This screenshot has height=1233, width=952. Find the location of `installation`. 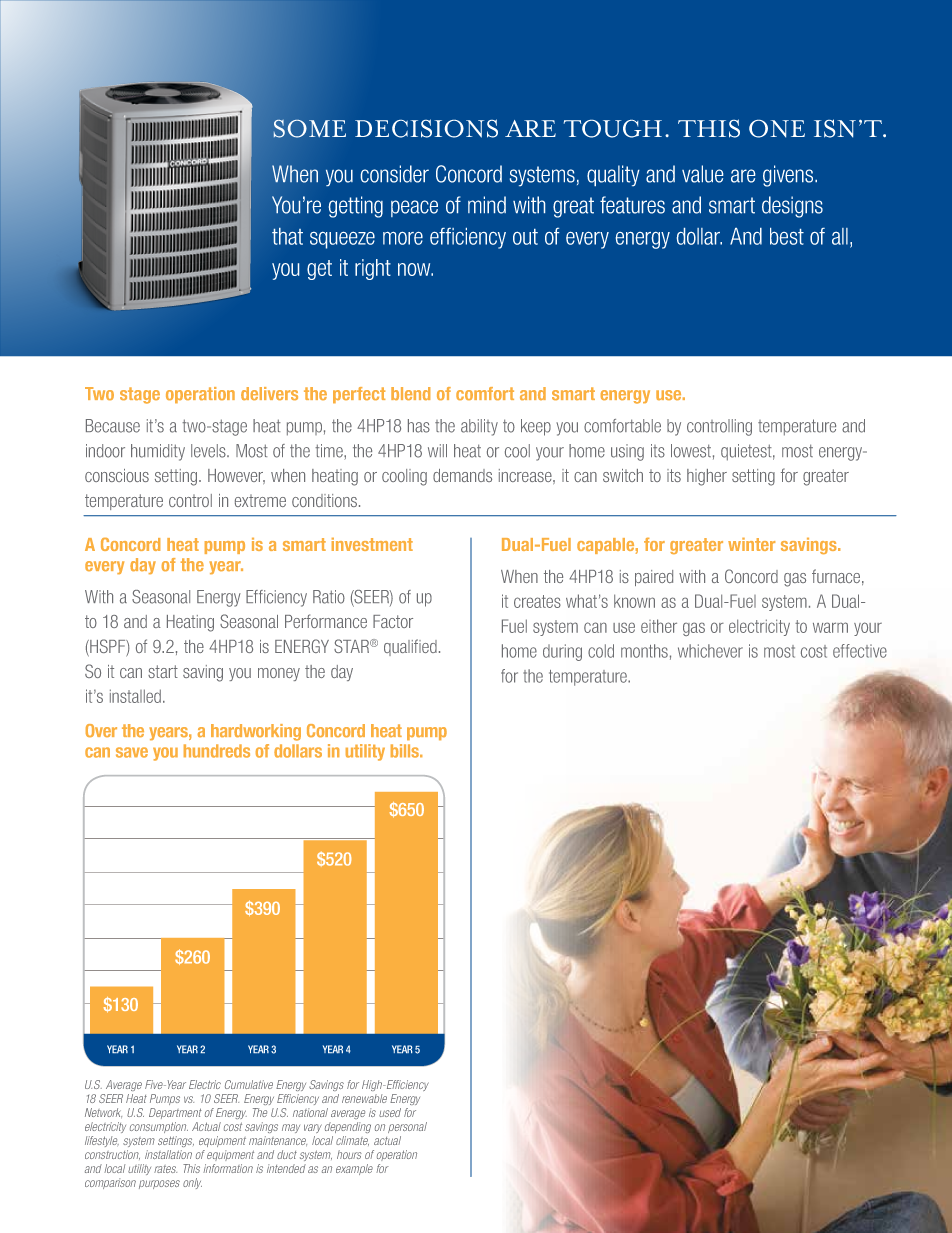

installation is located at coordinates (168, 1154).
